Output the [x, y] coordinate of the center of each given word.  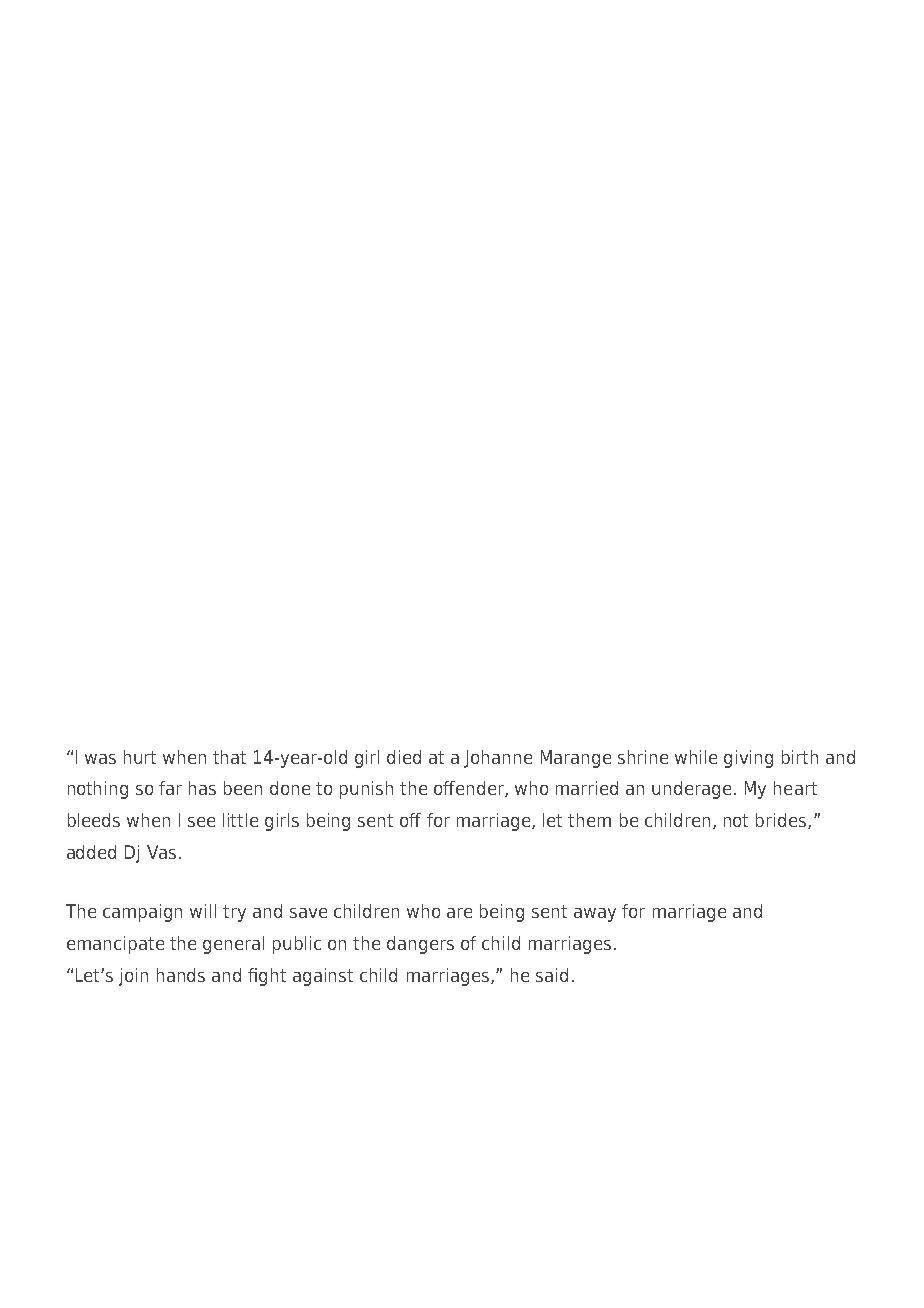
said [552, 975]
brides [782, 821]
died [404, 757]
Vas [161, 852]
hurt [140, 757]
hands [181, 975]
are [459, 913]
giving [748, 759]
